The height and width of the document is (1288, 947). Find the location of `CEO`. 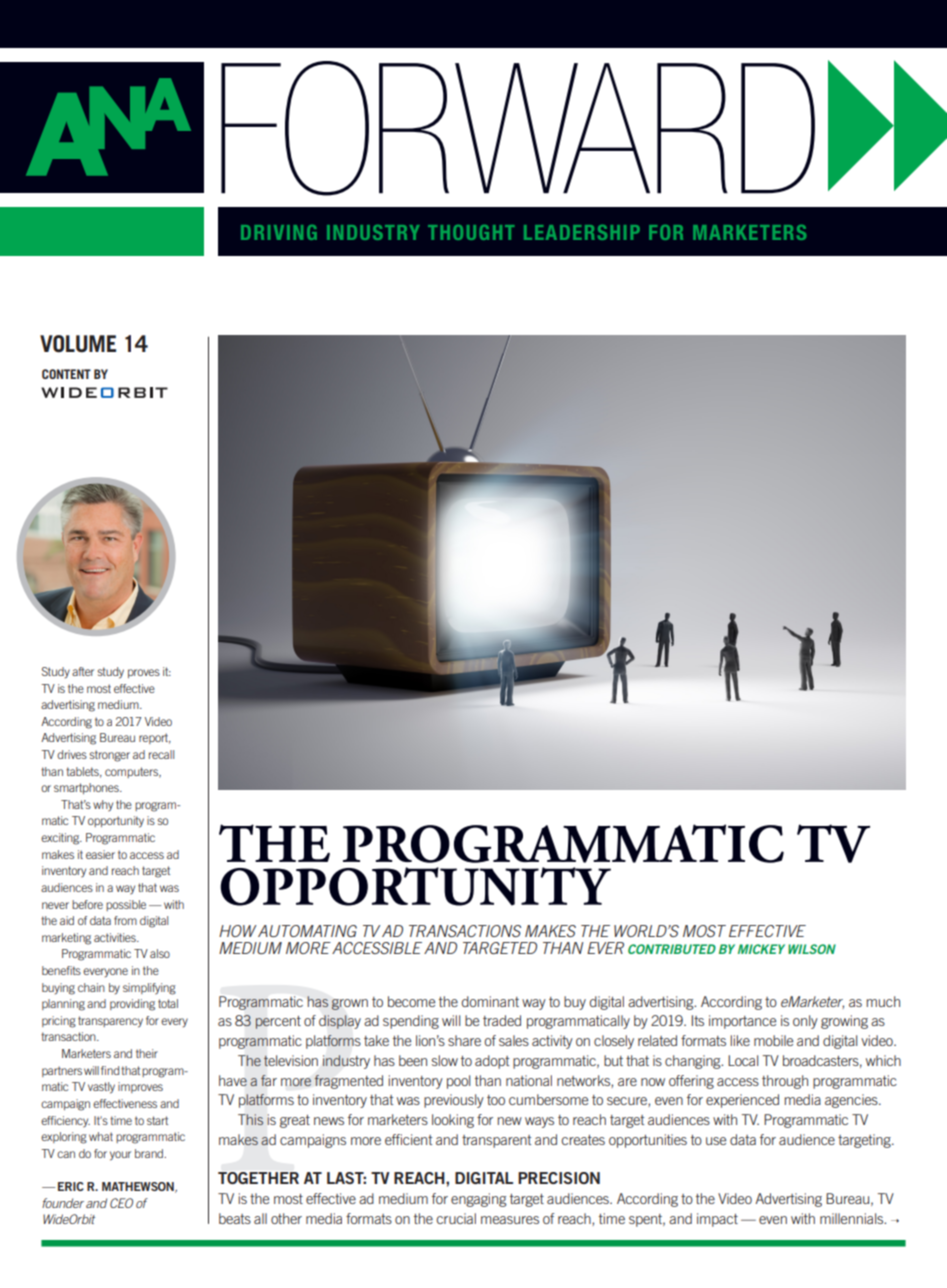

CEO is located at coordinates (121, 1203).
